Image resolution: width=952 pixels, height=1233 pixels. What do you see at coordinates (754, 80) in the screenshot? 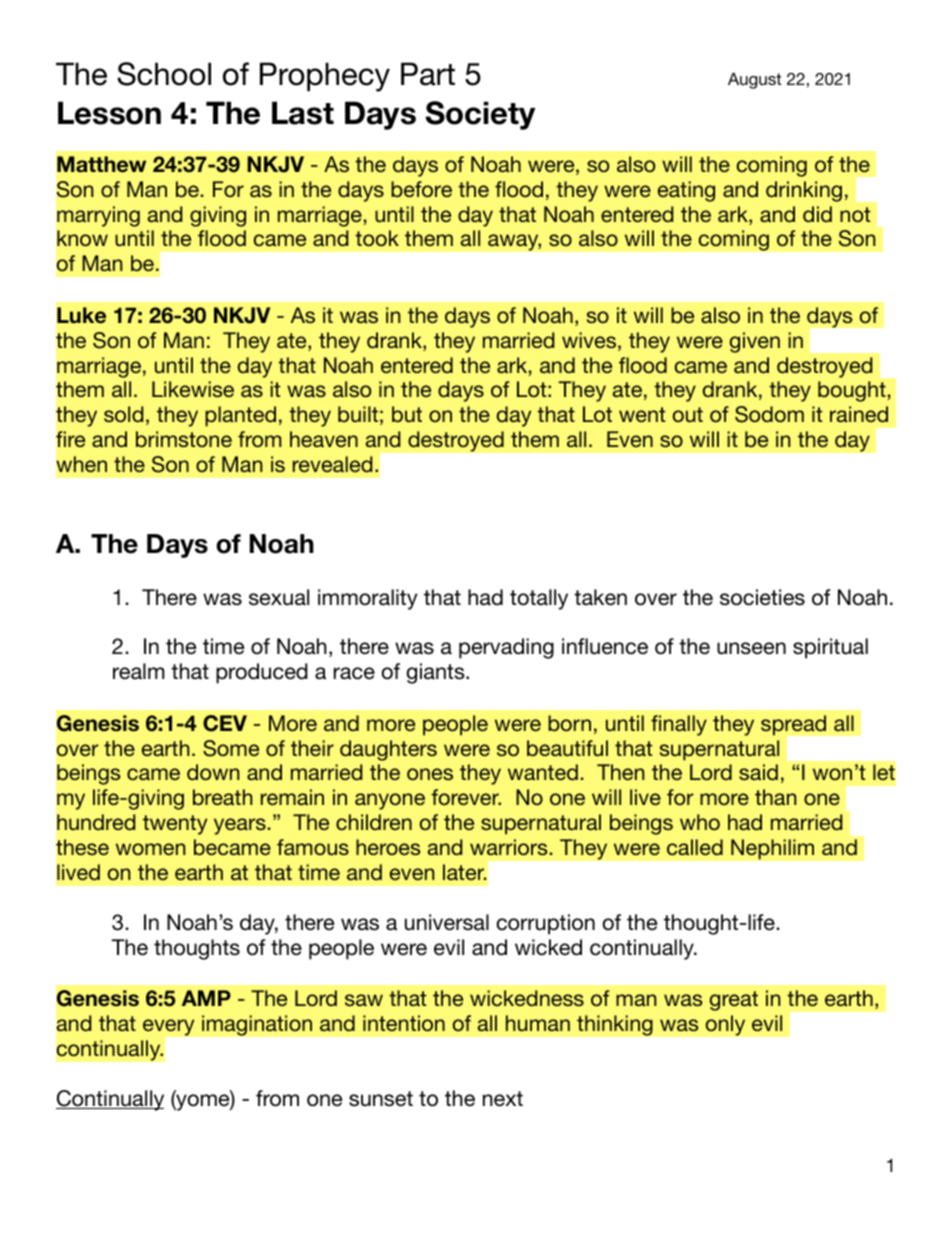
I see `August` at bounding box center [754, 80].
